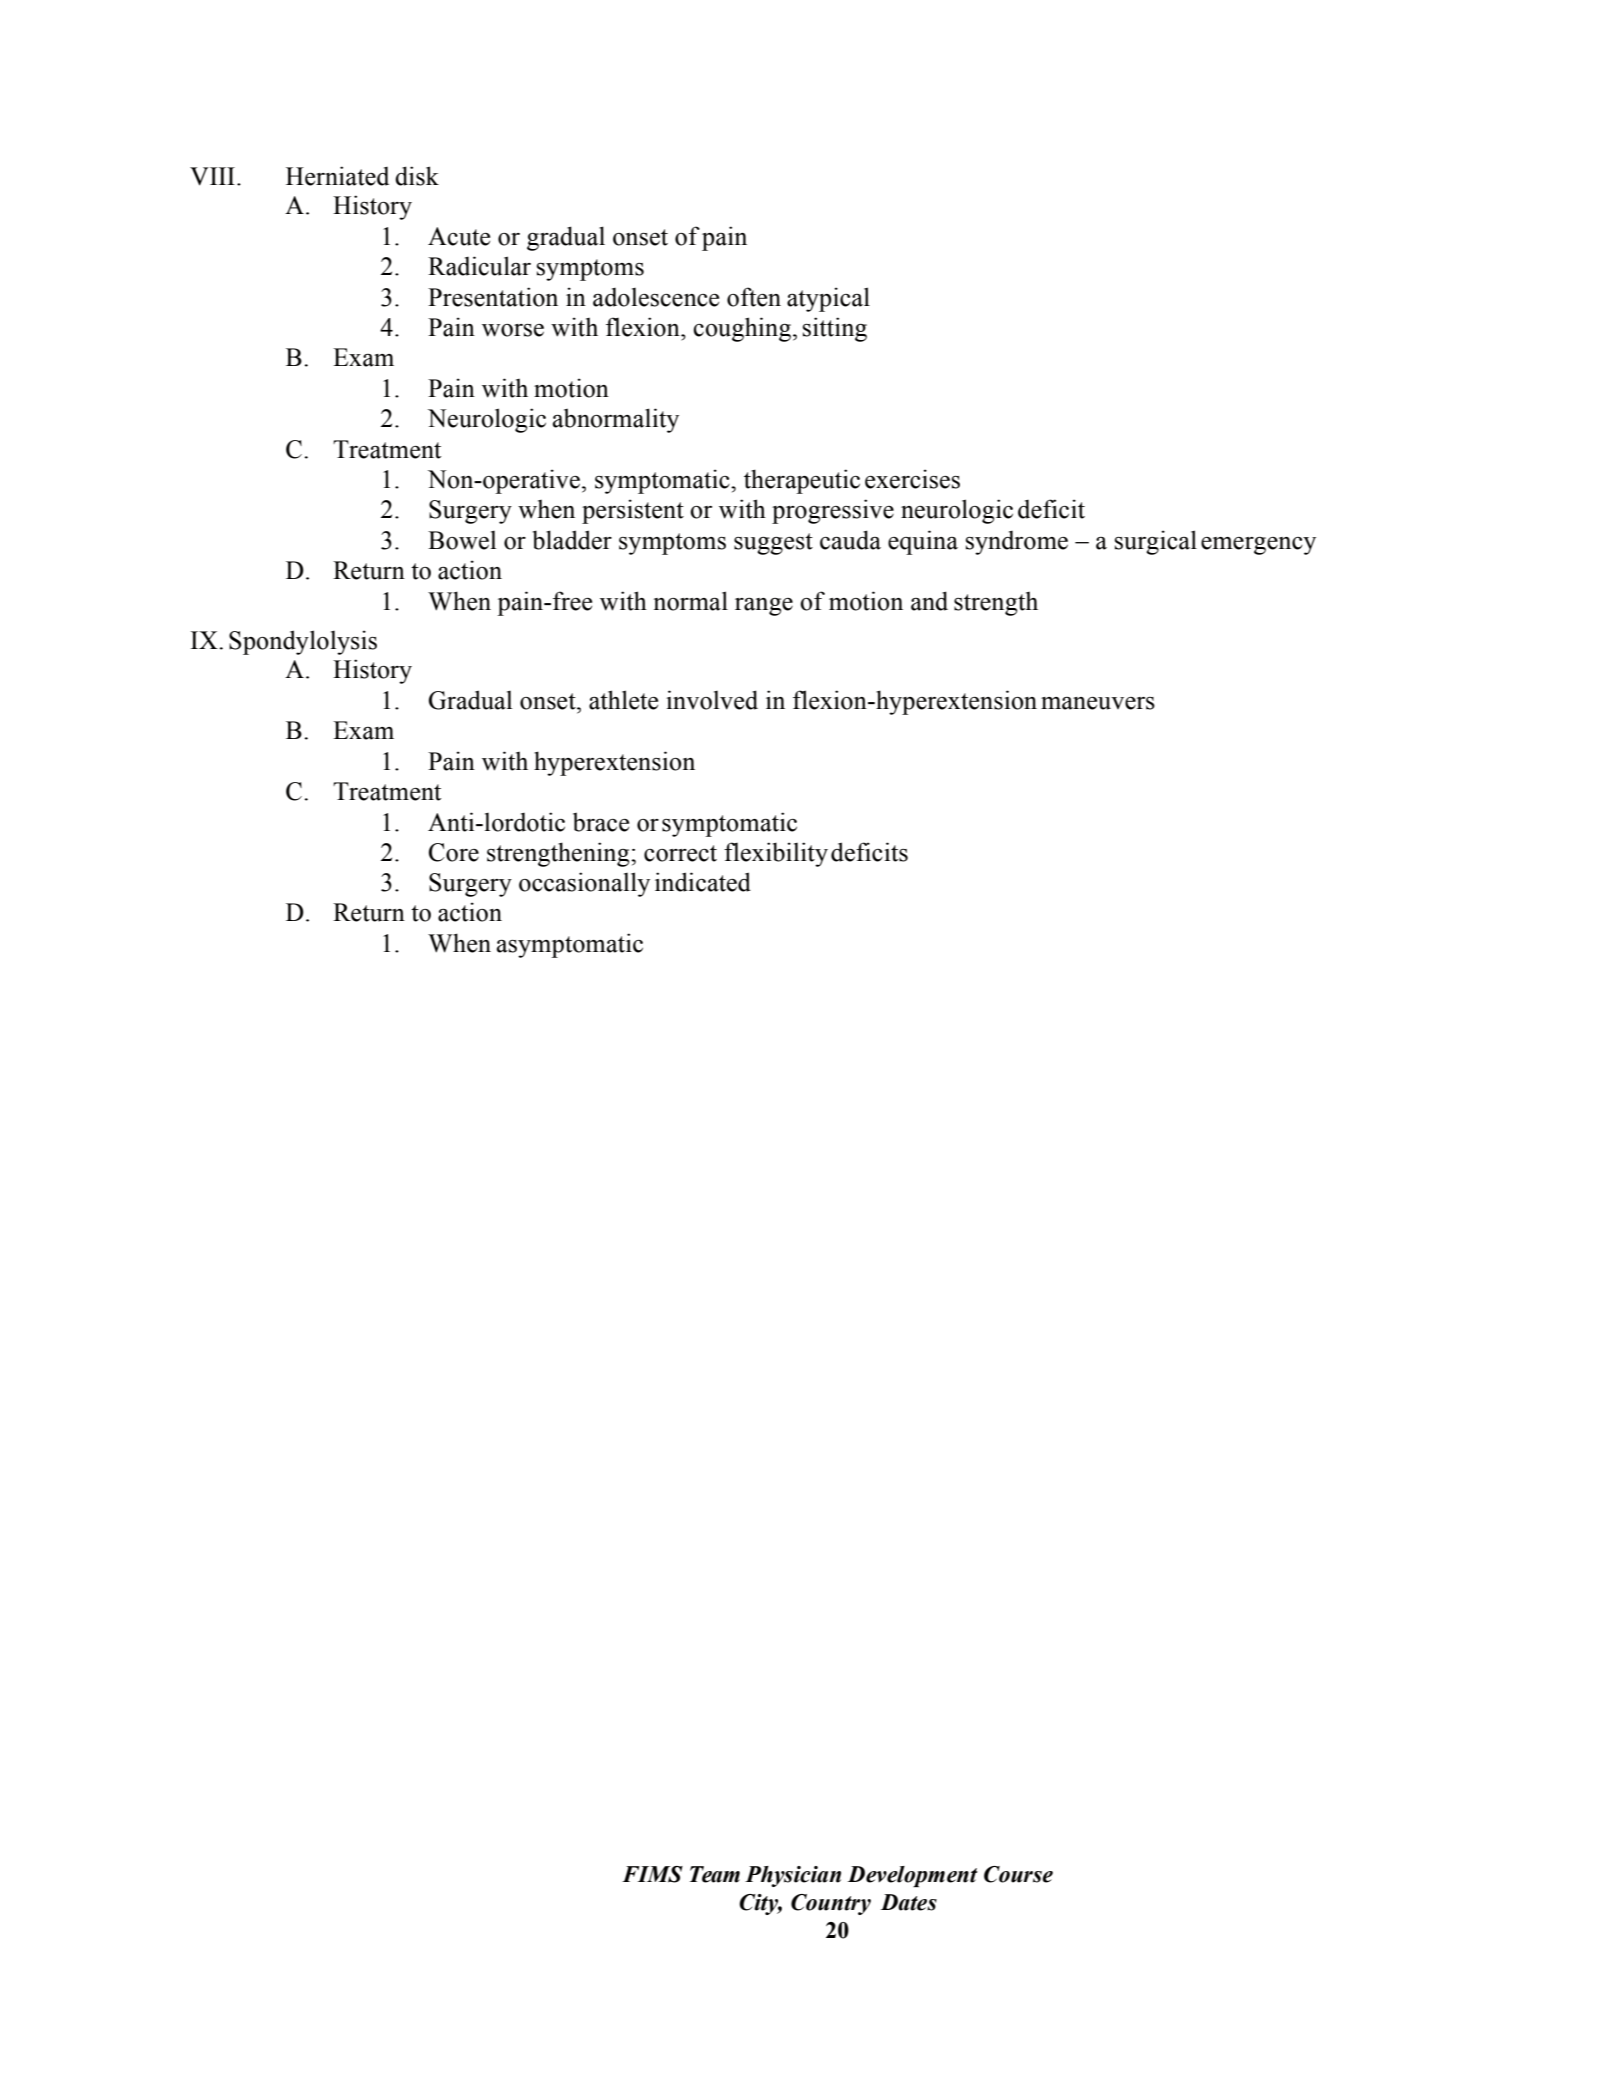  What do you see at coordinates (337, 176) in the document?
I see `Herniated` at bounding box center [337, 176].
